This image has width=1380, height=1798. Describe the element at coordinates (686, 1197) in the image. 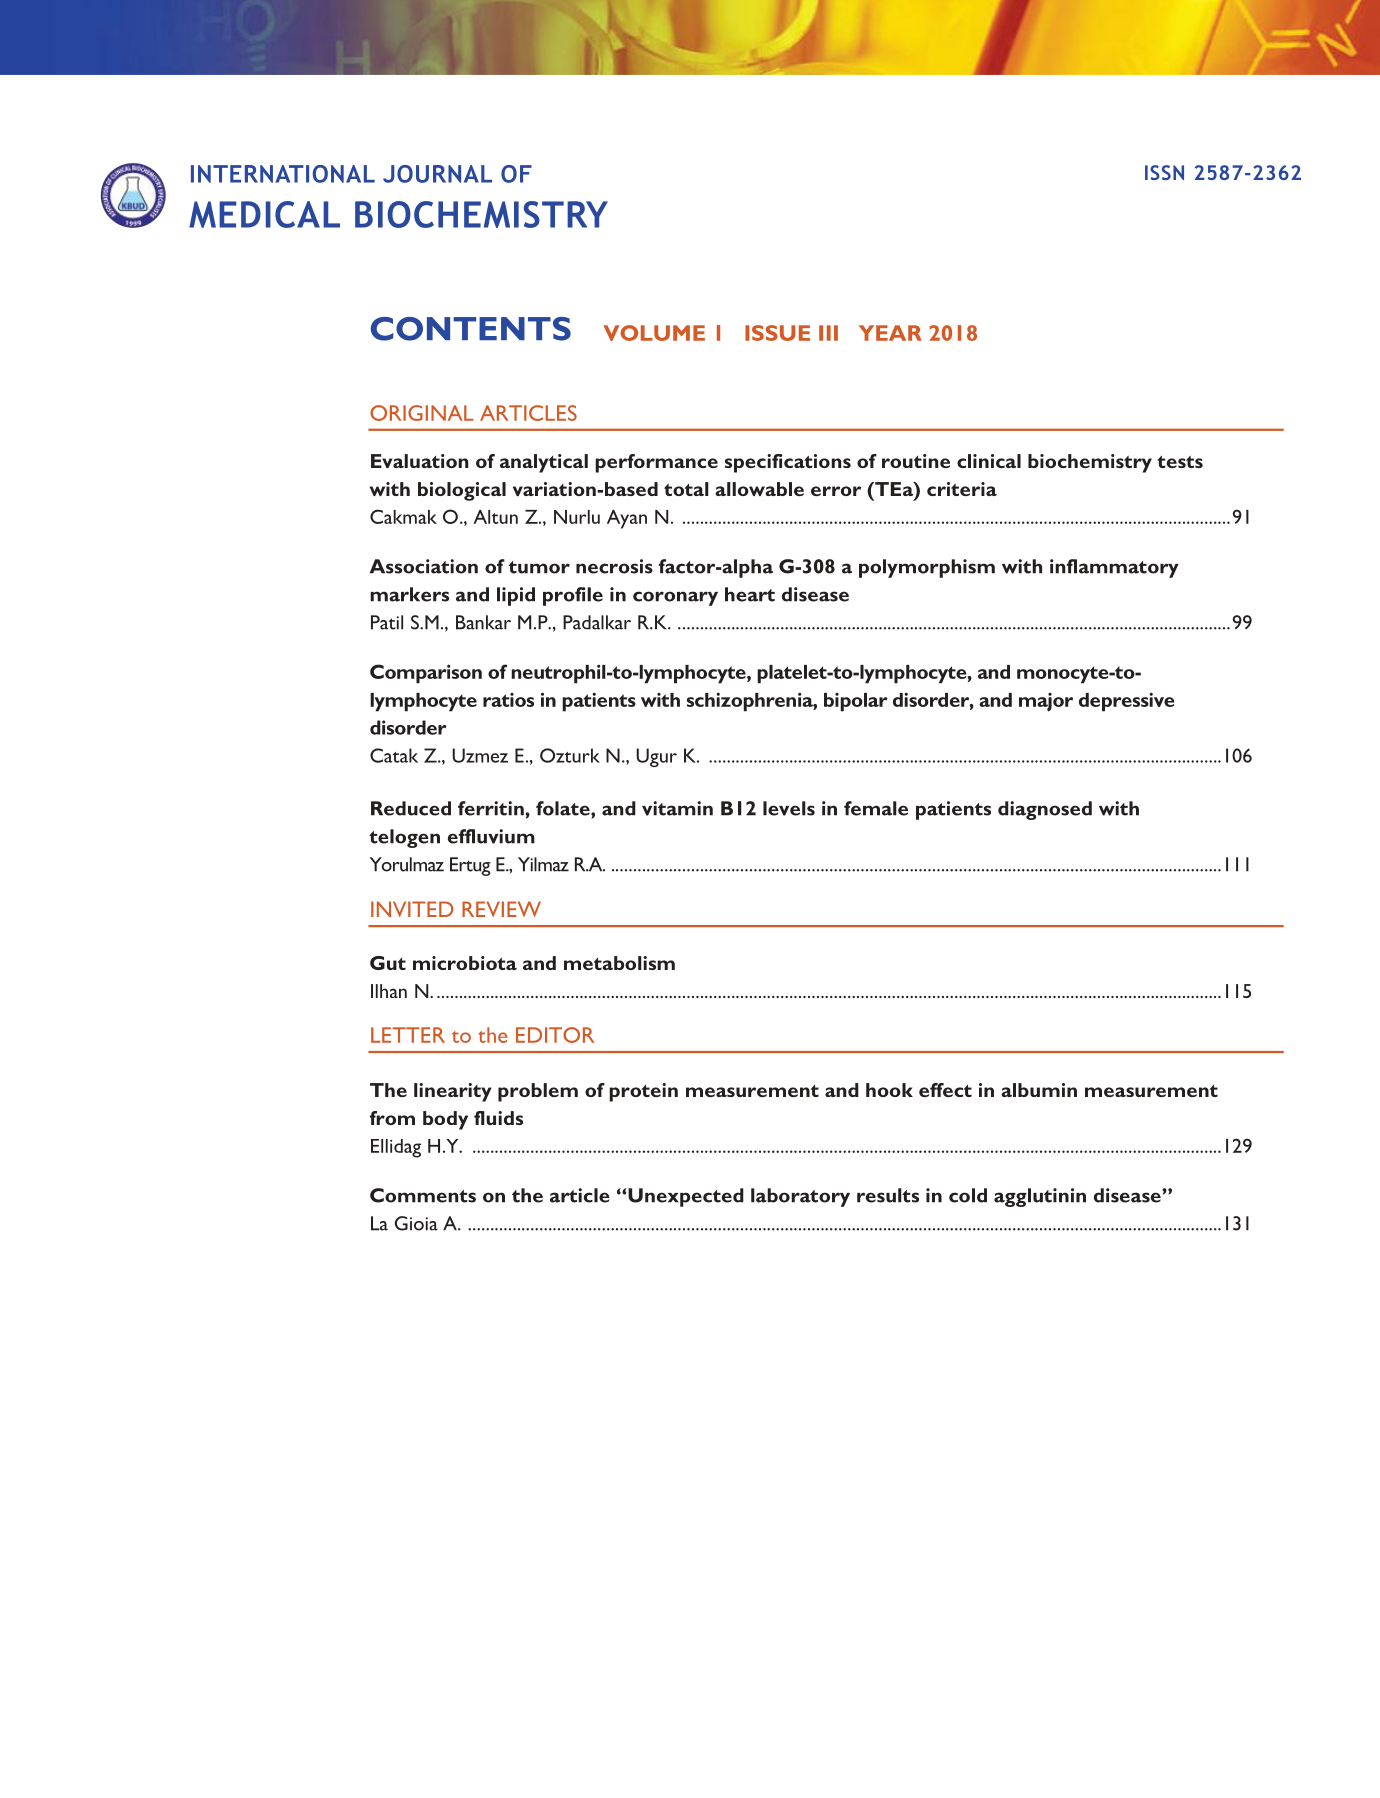

I see `Unexpected` at that location.
